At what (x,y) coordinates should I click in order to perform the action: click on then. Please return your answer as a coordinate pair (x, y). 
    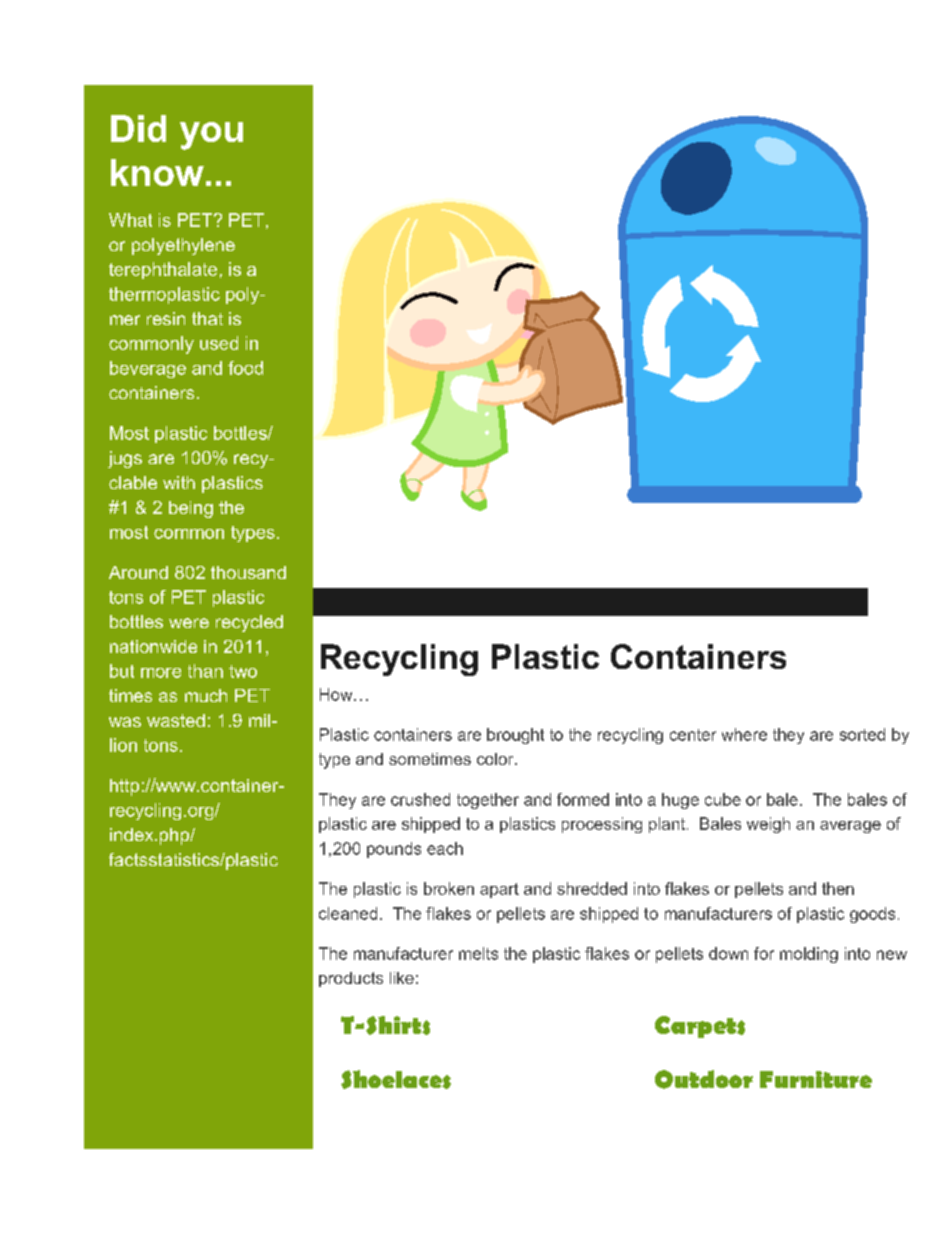
    Looking at the image, I should click on (838, 888).
